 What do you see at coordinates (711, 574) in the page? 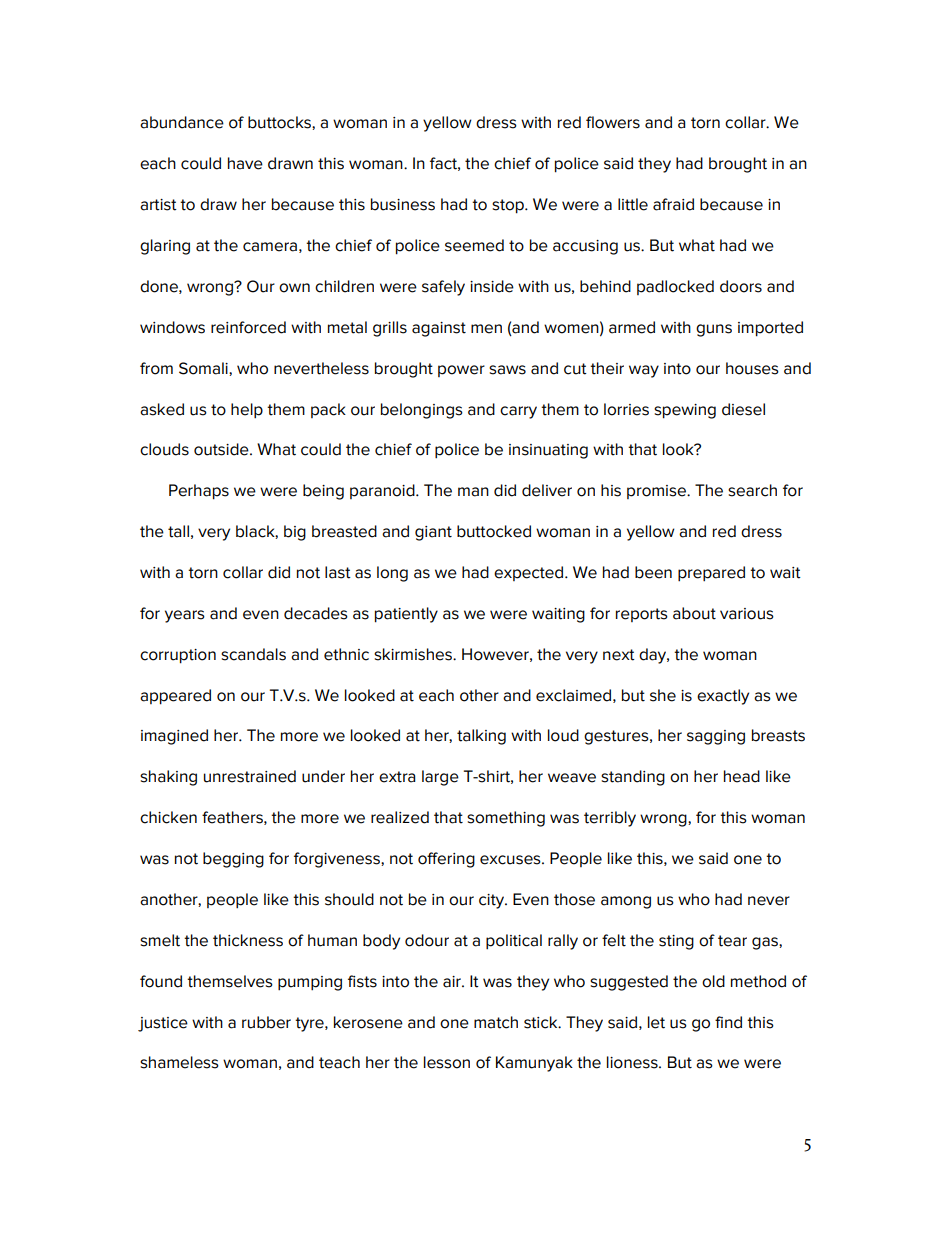
I see `prepared` at bounding box center [711, 574].
